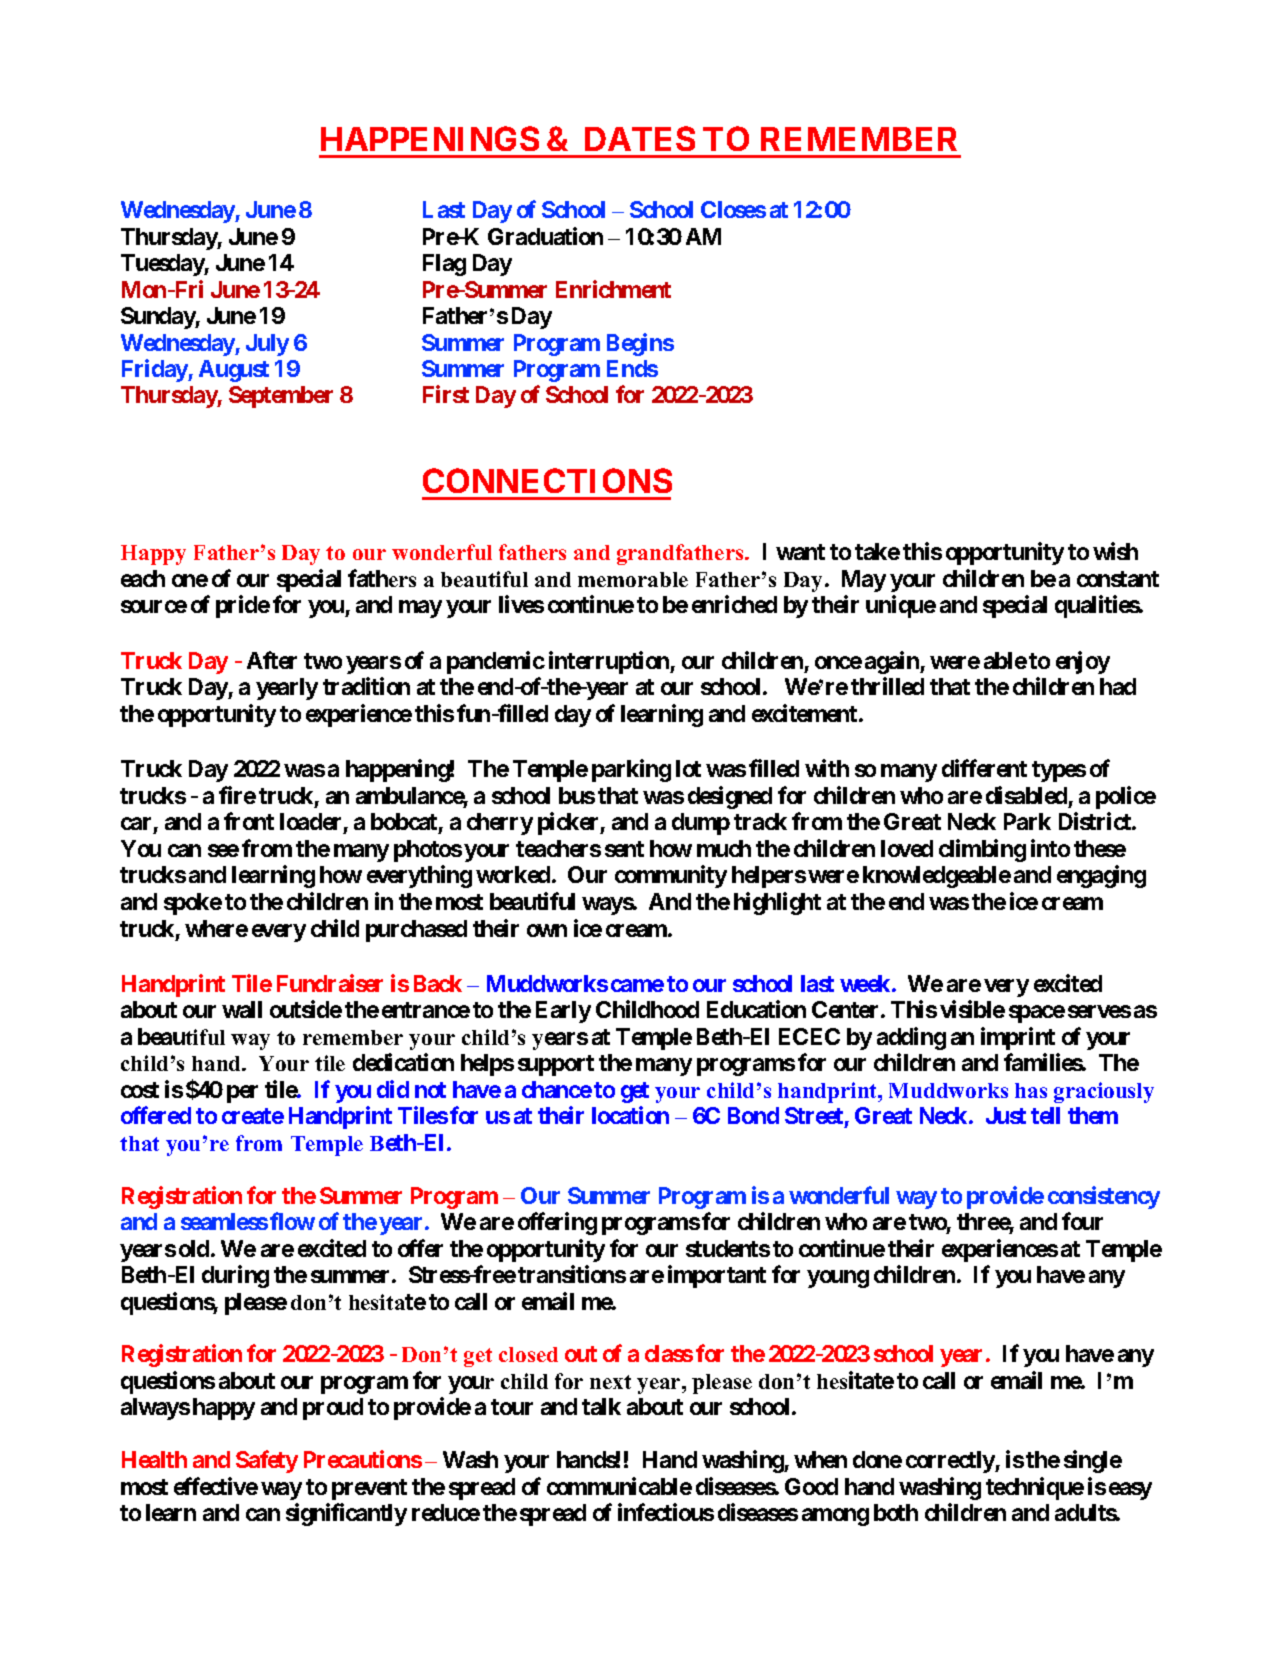  What do you see at coordinates (1115, 551) in the image?
I see `wish` at bounding box center [1115, 551].
